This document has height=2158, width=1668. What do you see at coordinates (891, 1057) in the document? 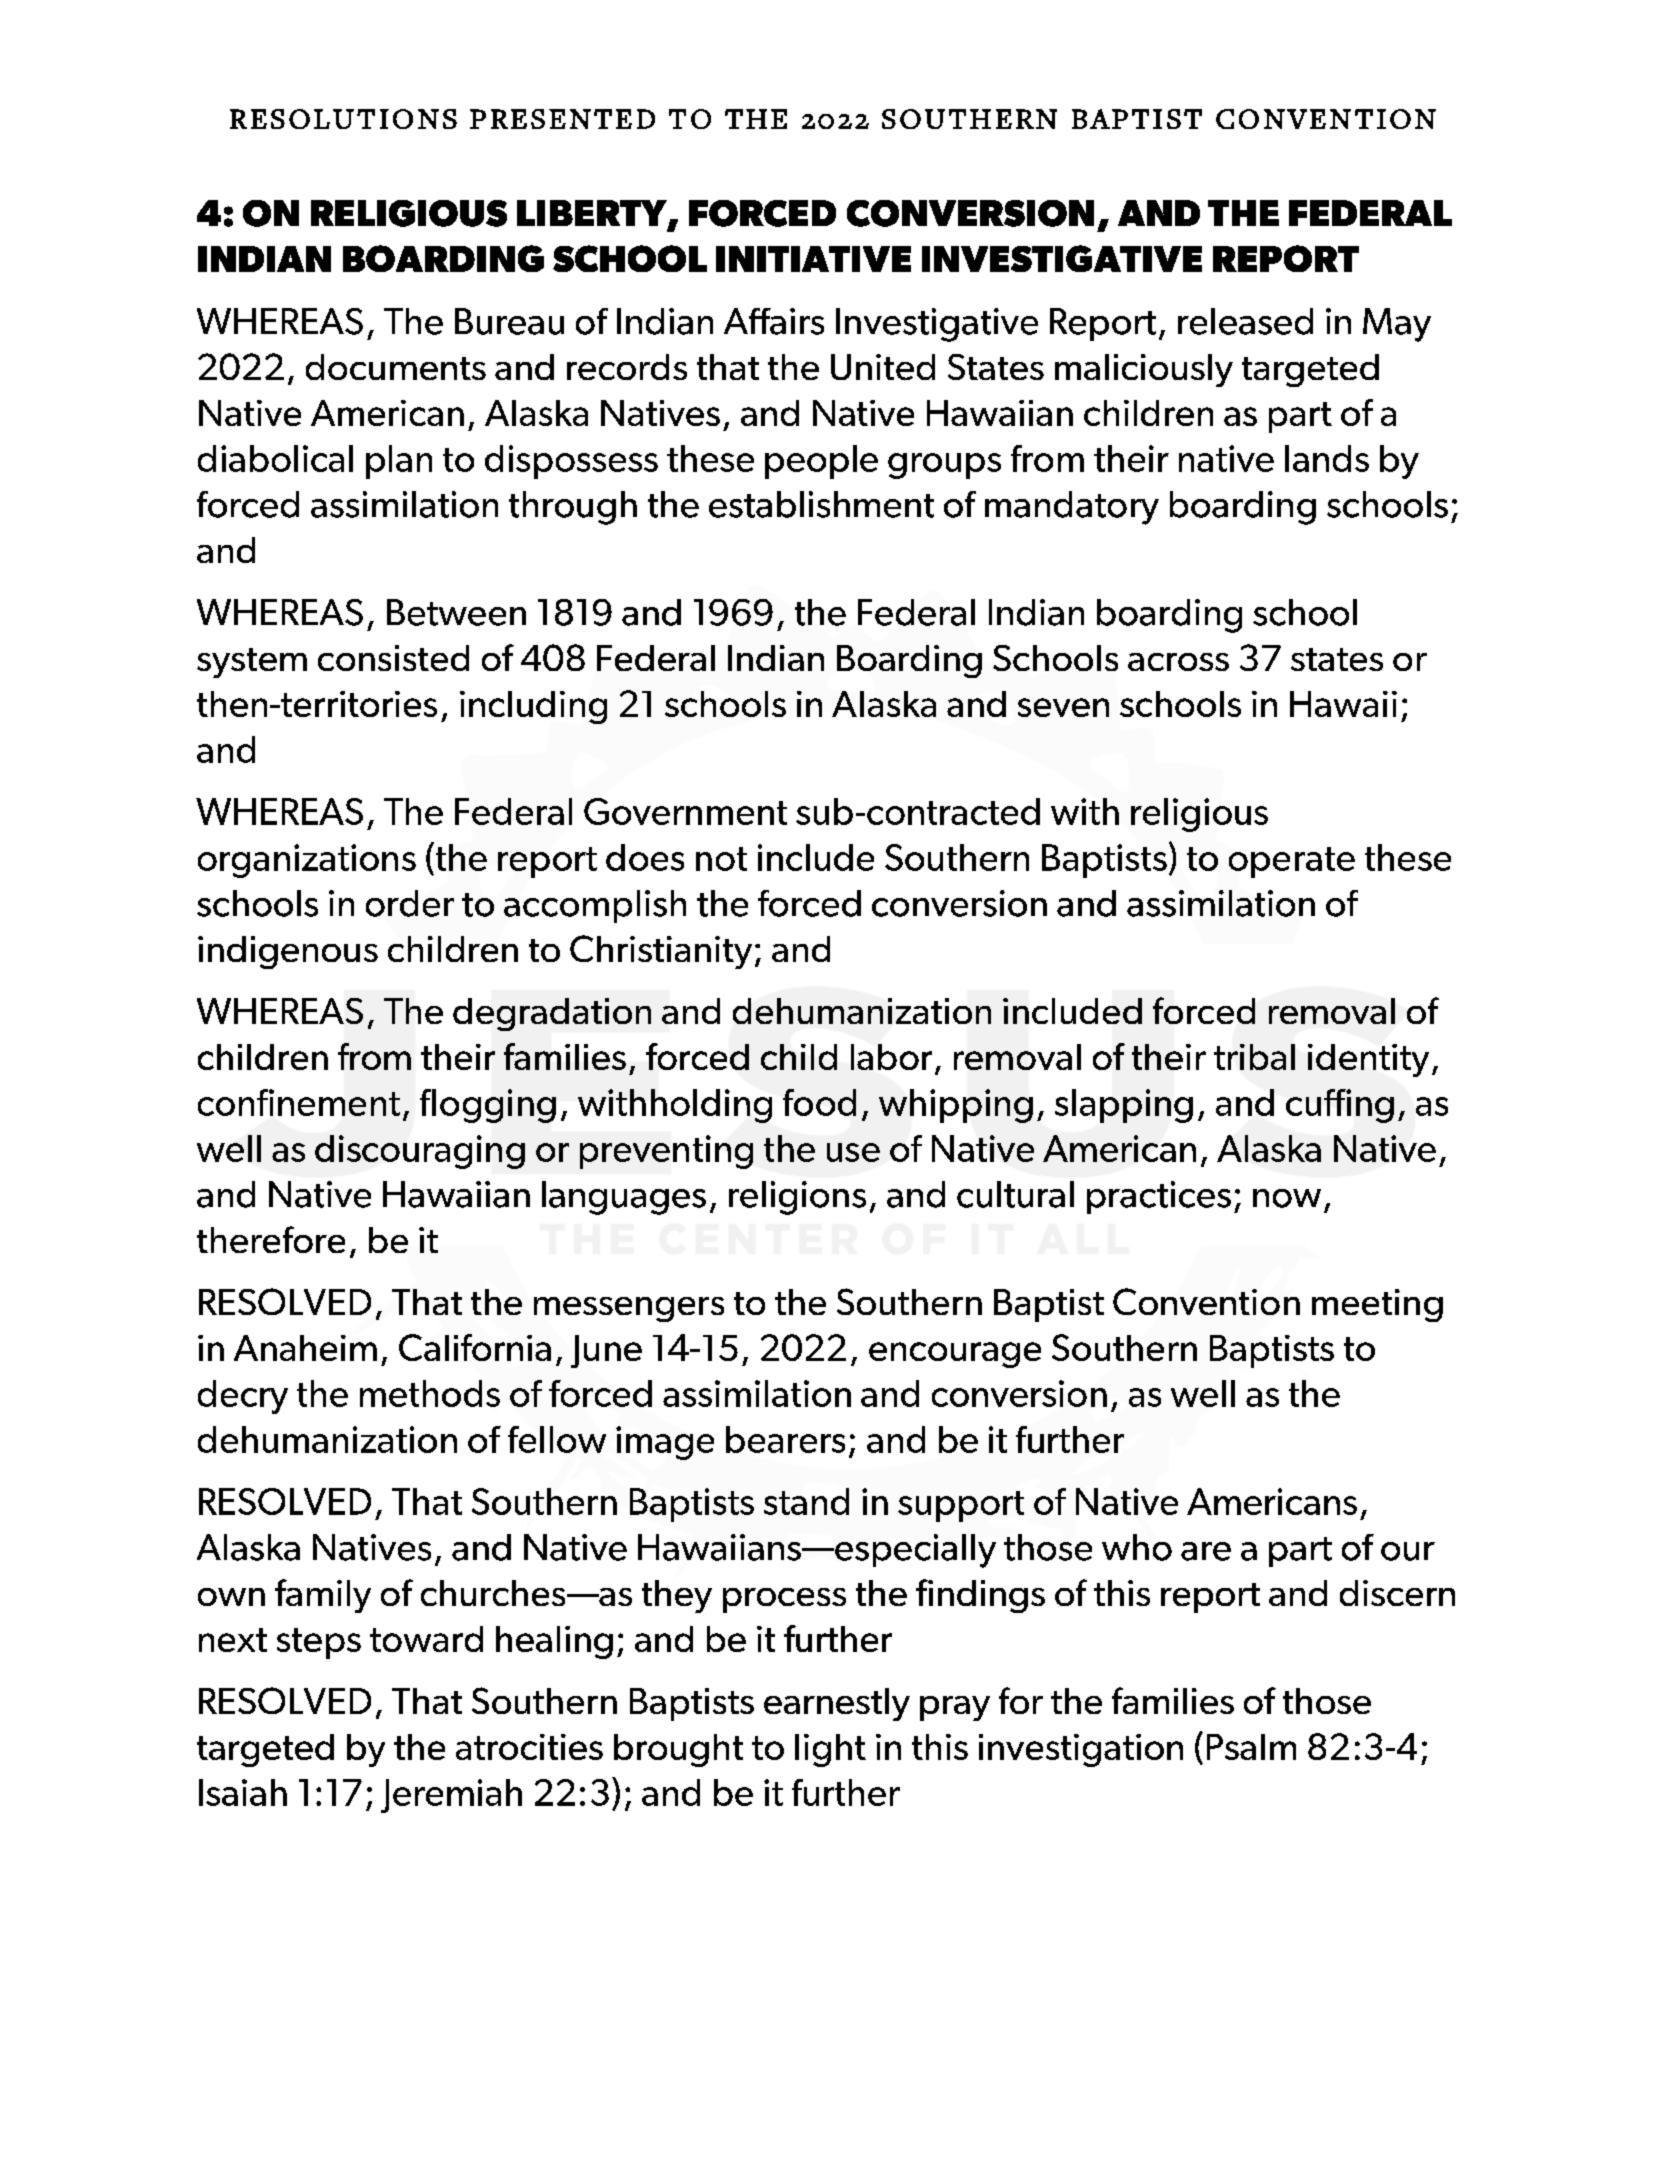
I see `labor` at bounding box center [891, 1057].
